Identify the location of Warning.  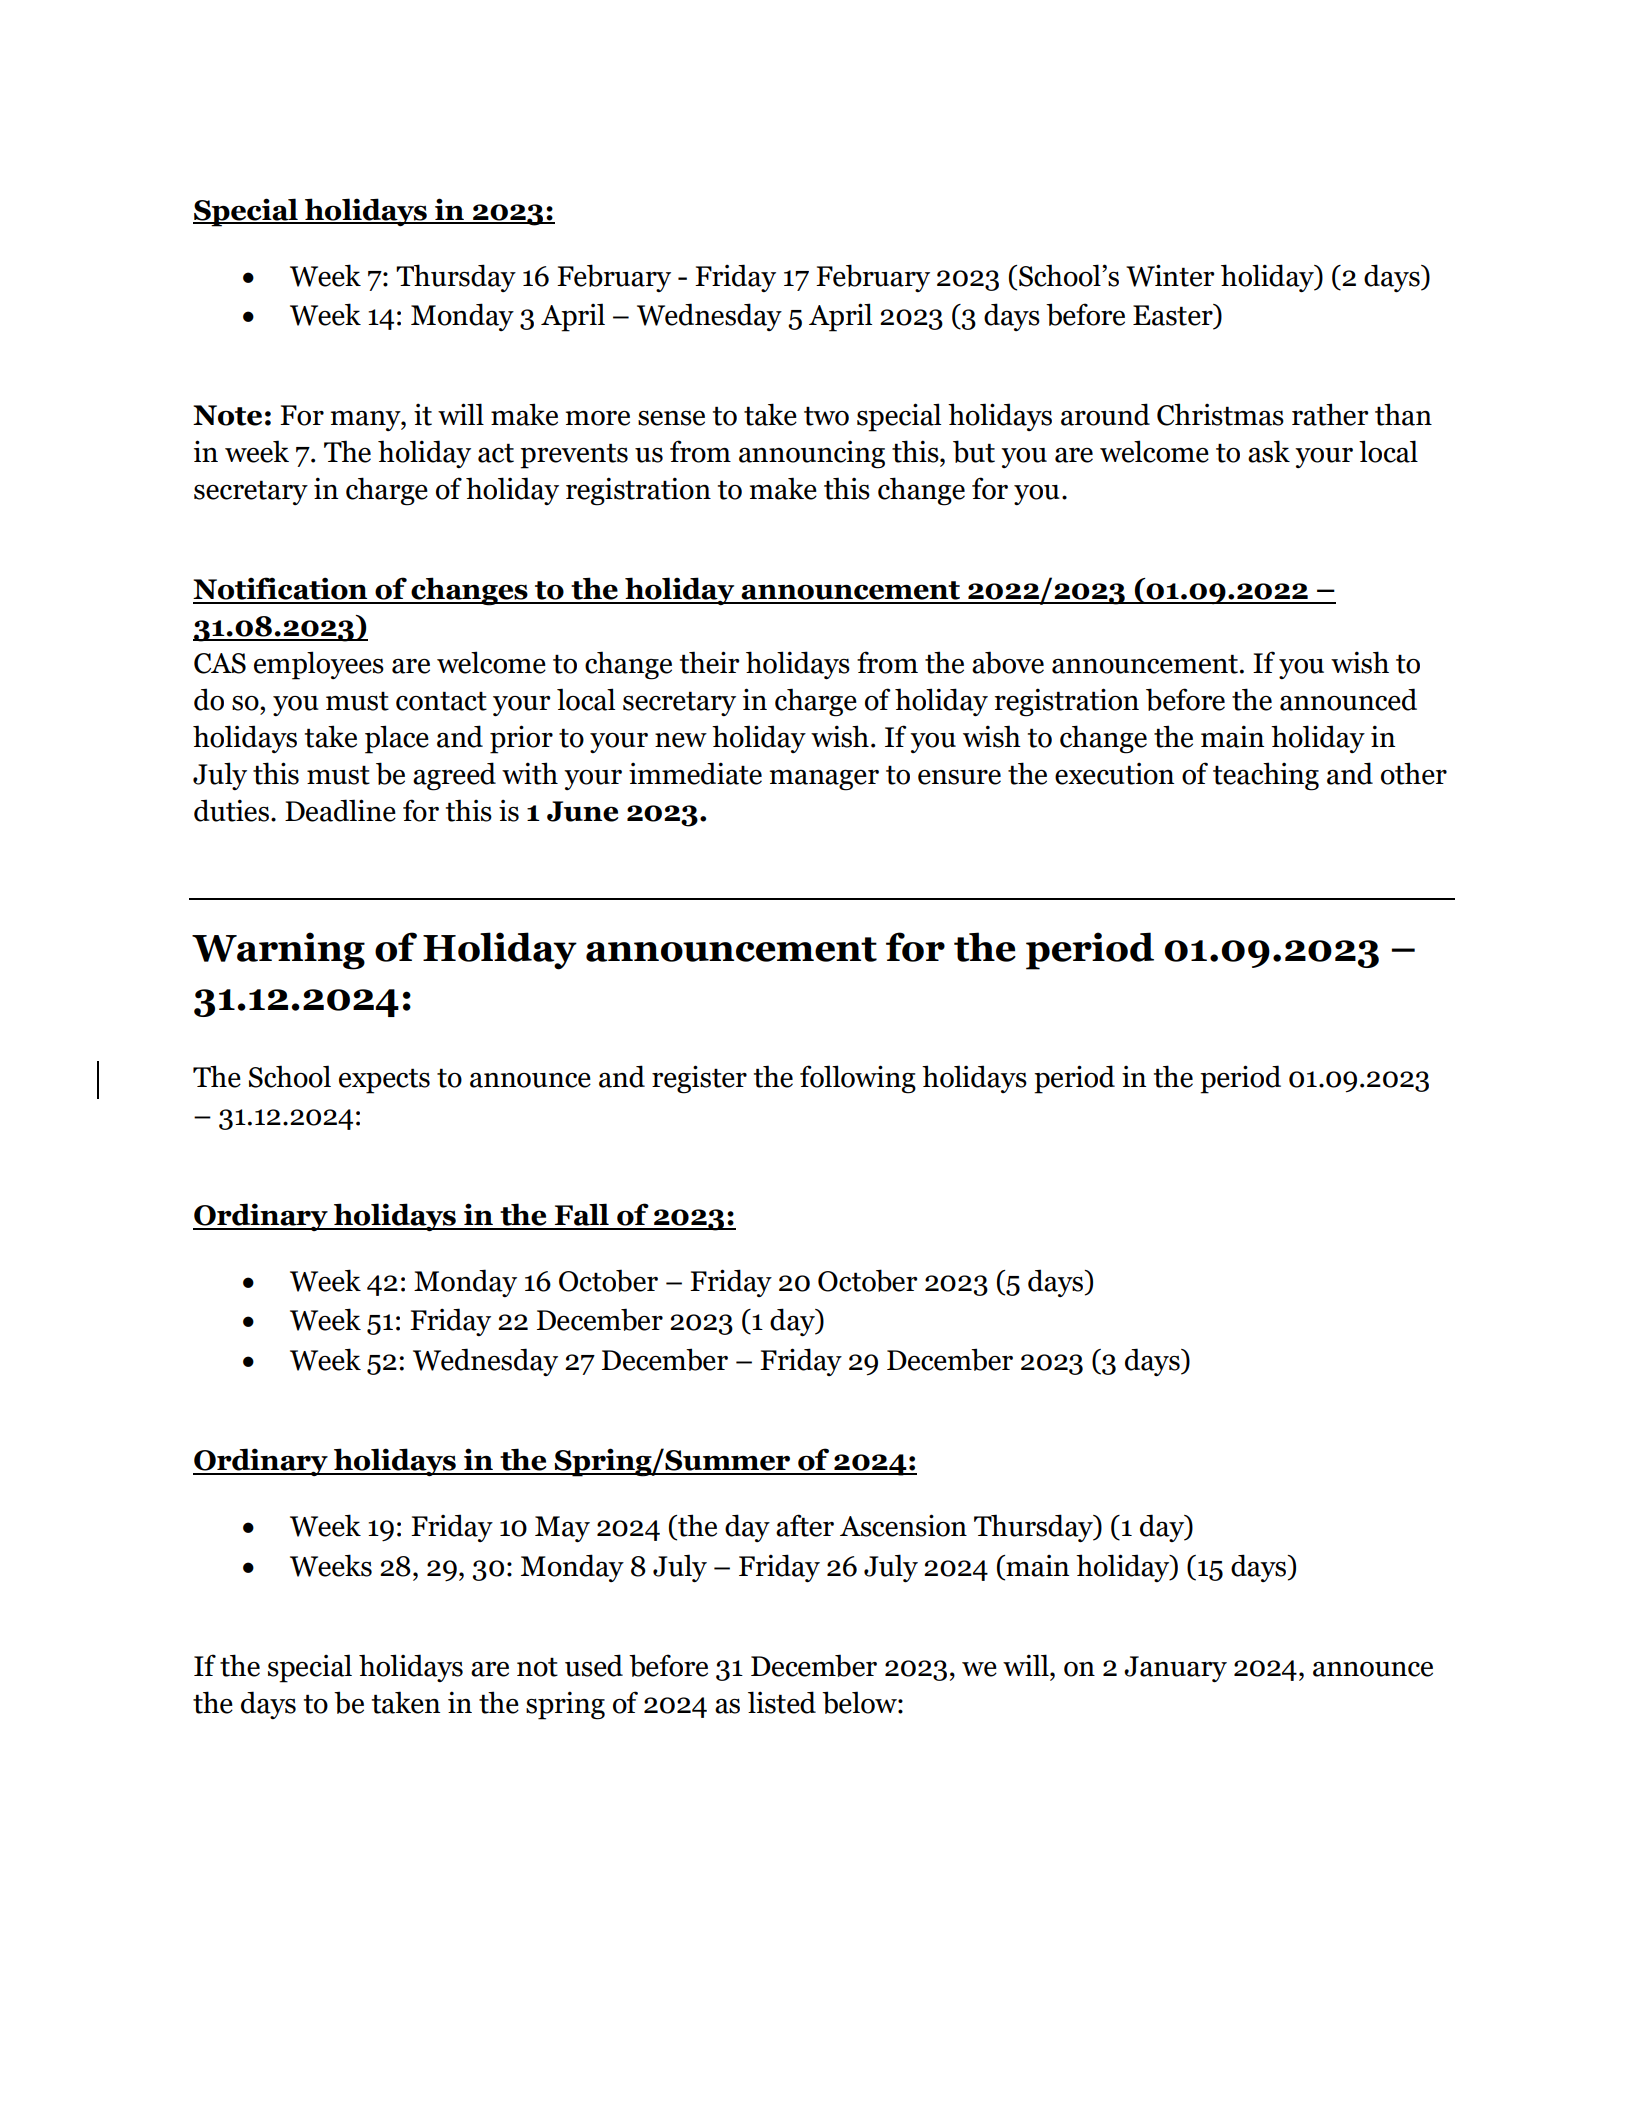
(278, 951).
